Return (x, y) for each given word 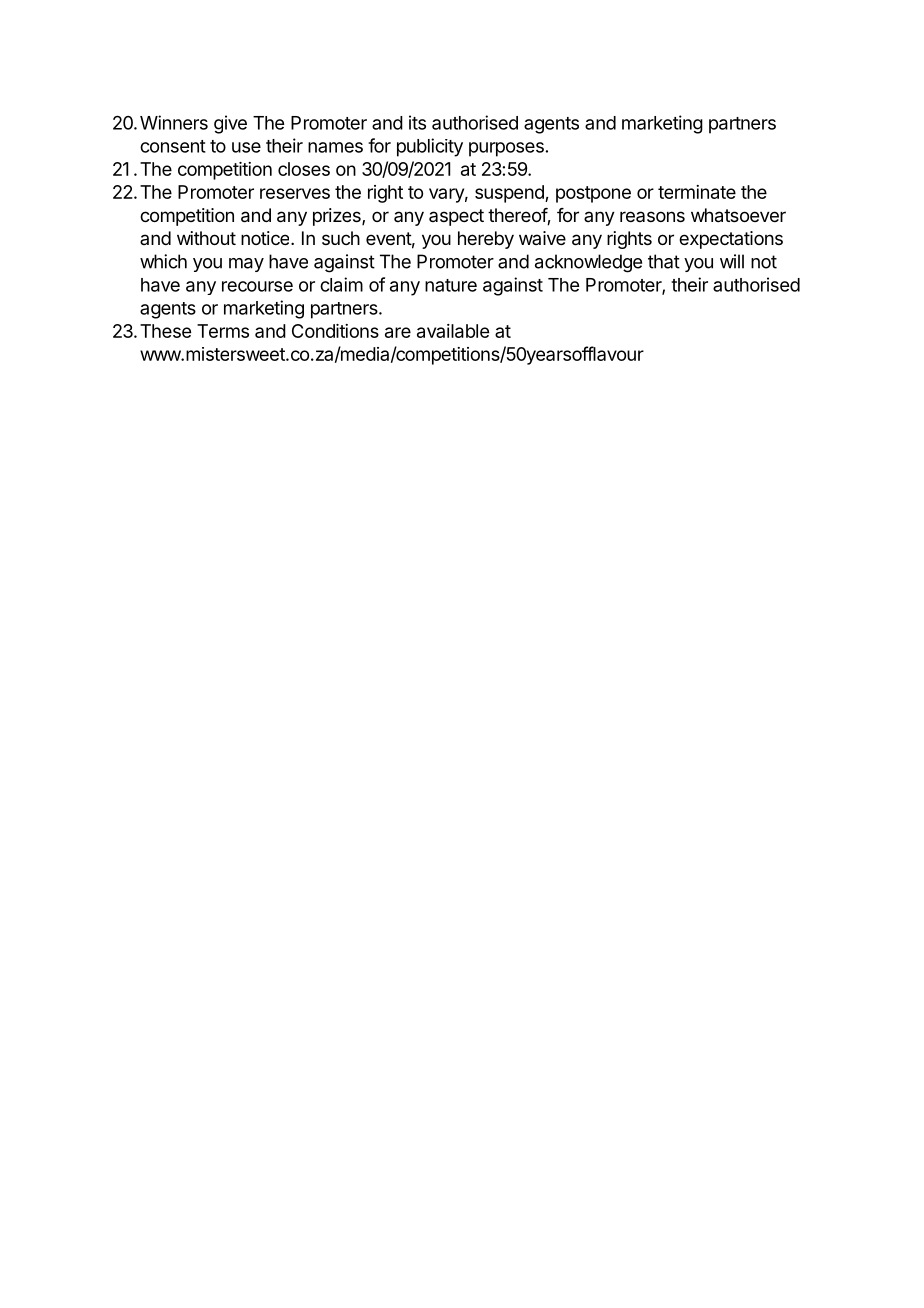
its (417, 122)
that (664, 261)
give (230, 124)
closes (304, 169)
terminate (697, 192)
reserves (295, 193)
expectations (731, 240)
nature (451, 285)
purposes (506, 149)
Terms (223, 331)
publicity (430, 147)
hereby (486, 240)
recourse (257, 286)
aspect (456, 217)
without (206, 238)
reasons (652, 216)
